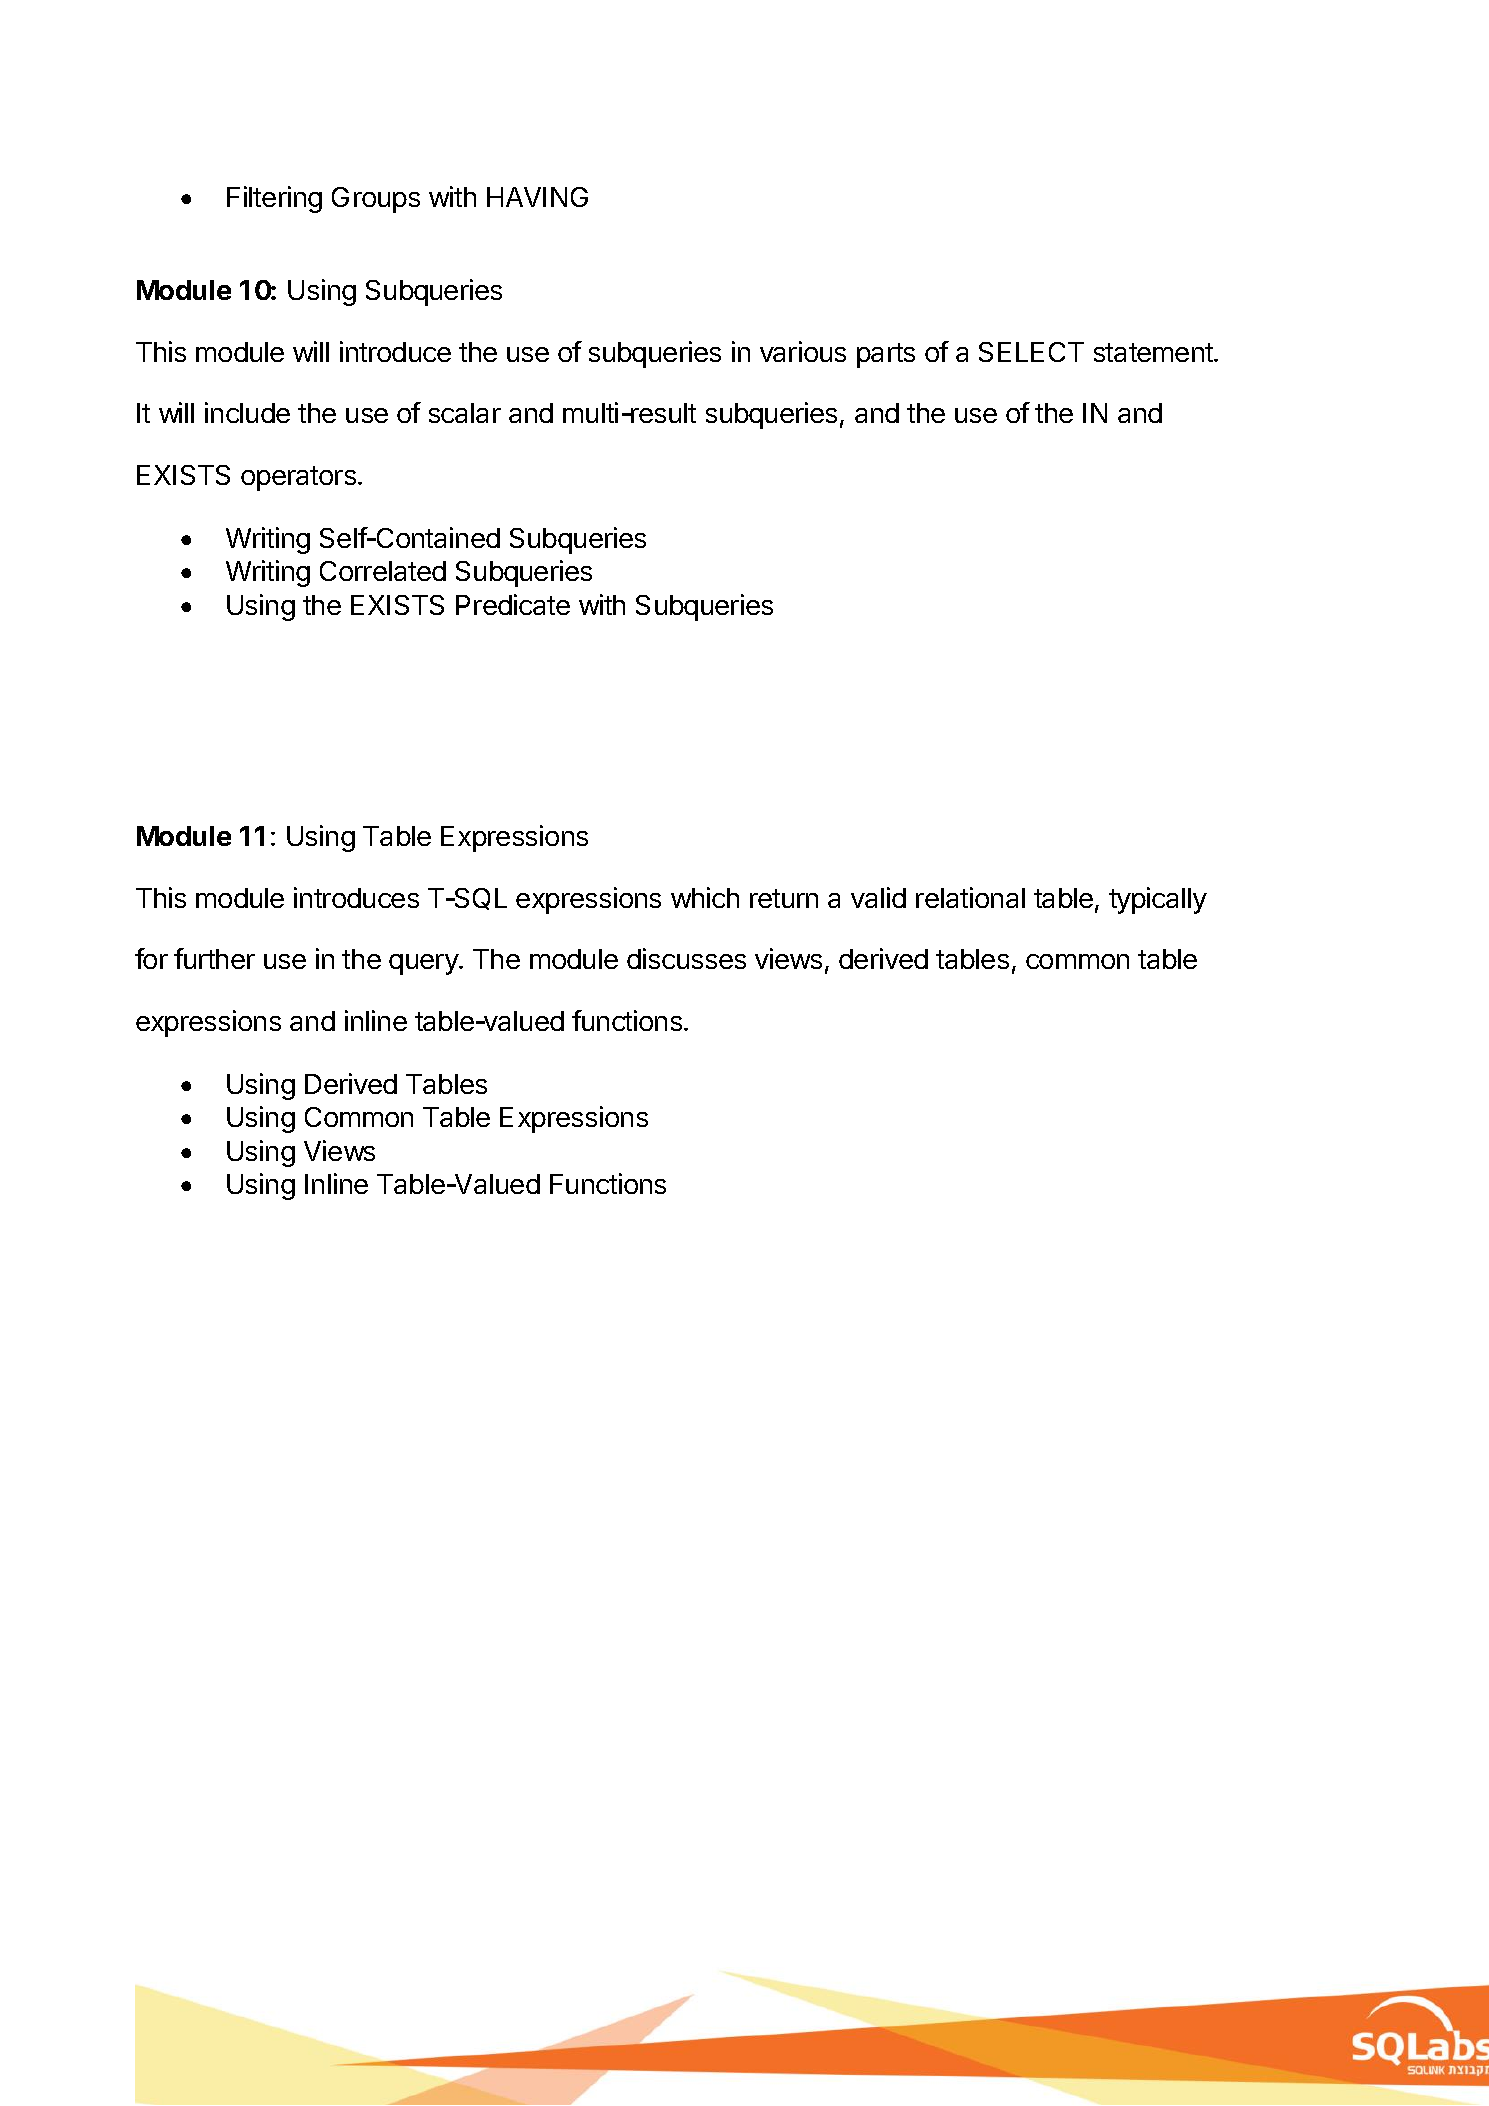  I want to click on discusses, so click(686, 958).
